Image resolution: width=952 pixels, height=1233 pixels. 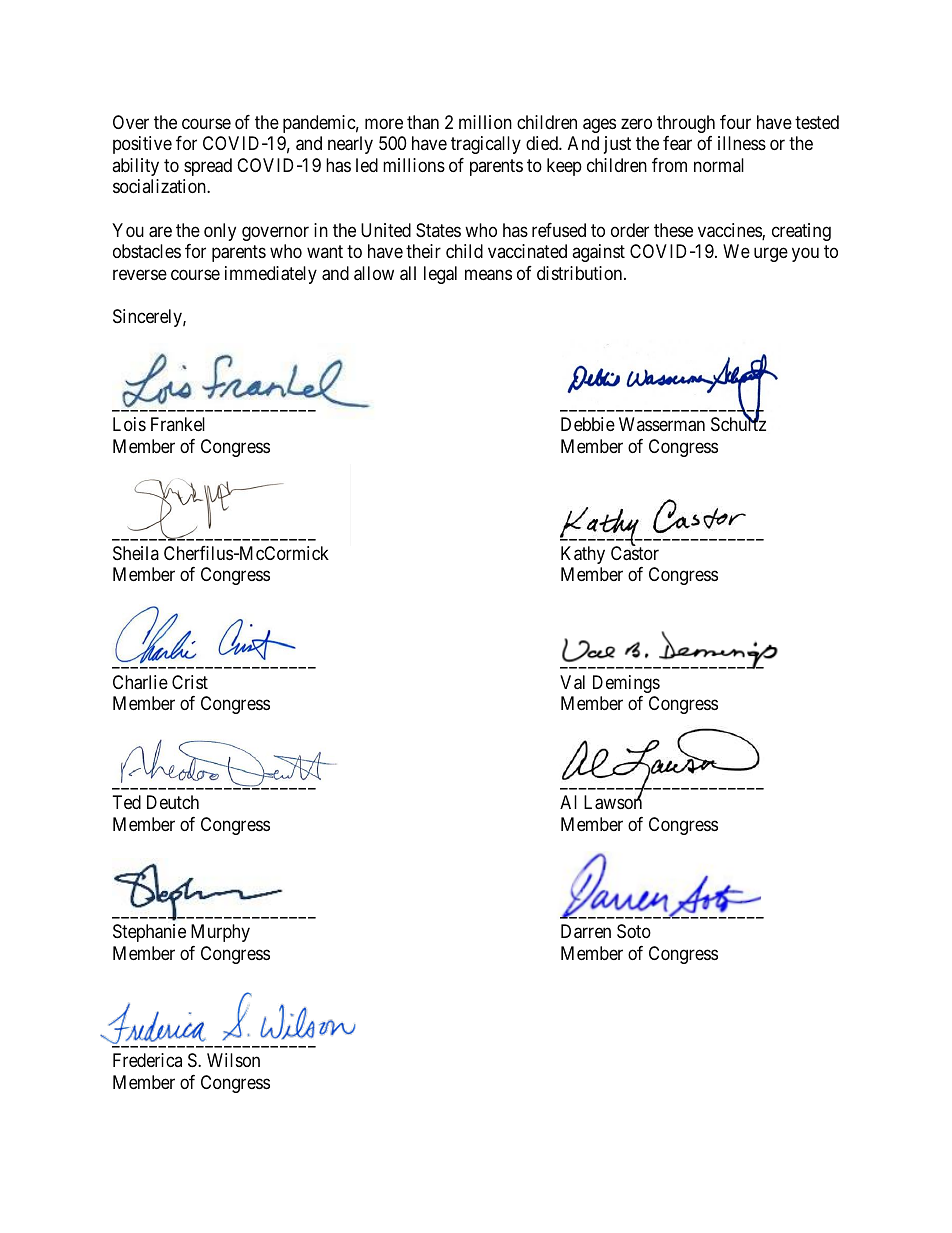 I want to click on illness, so click(x=742, y=143).
